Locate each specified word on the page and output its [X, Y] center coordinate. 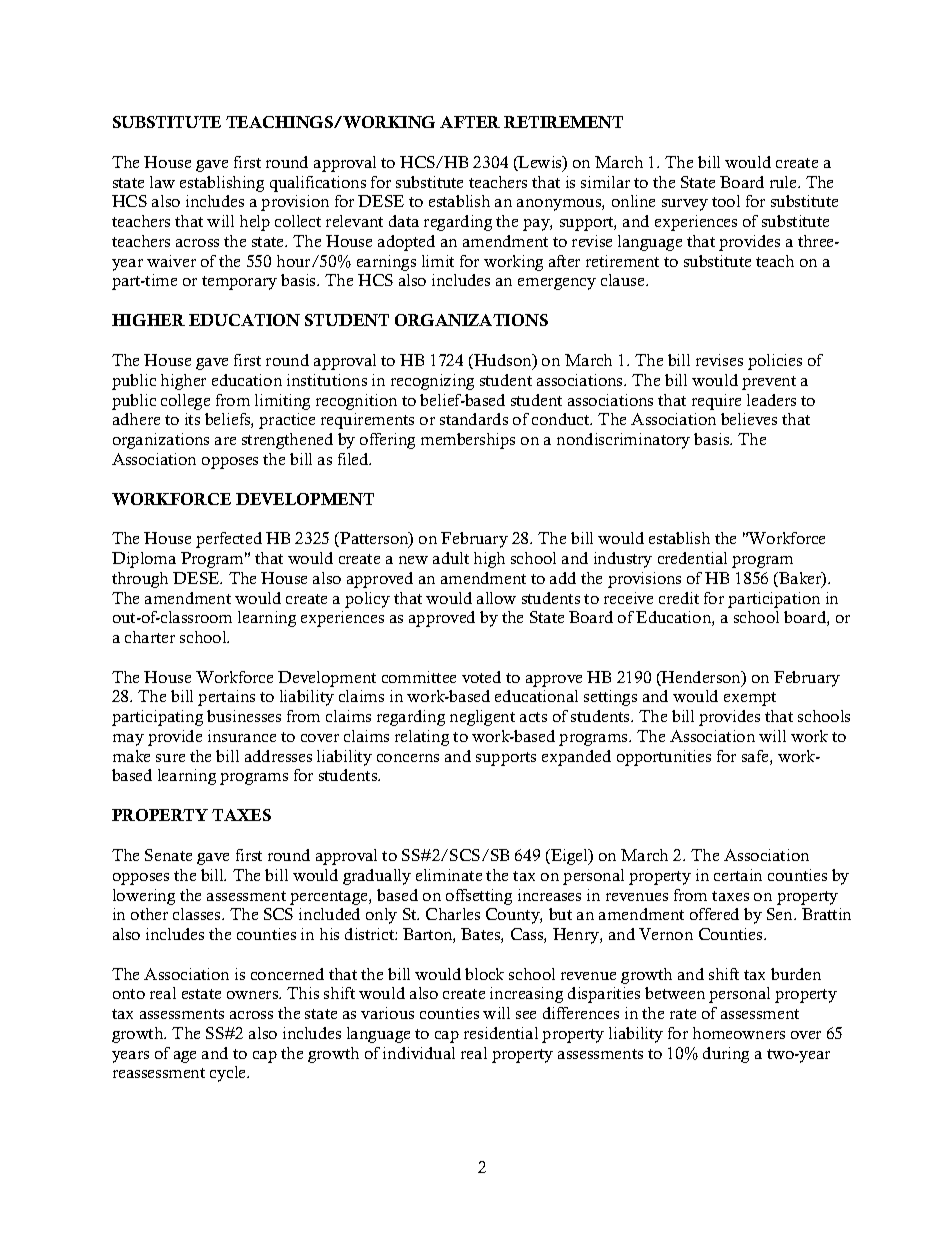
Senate [168, 855]
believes [749, 419]
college [185, 402]
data [404, 221]
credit [679, 598]
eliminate [449, 875]
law [162, 182]
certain [738, 875]
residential [501, 1033]
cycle [229, 1074]
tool [726, 201]
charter [150, 637]
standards [474, 419]
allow [496, 598]
